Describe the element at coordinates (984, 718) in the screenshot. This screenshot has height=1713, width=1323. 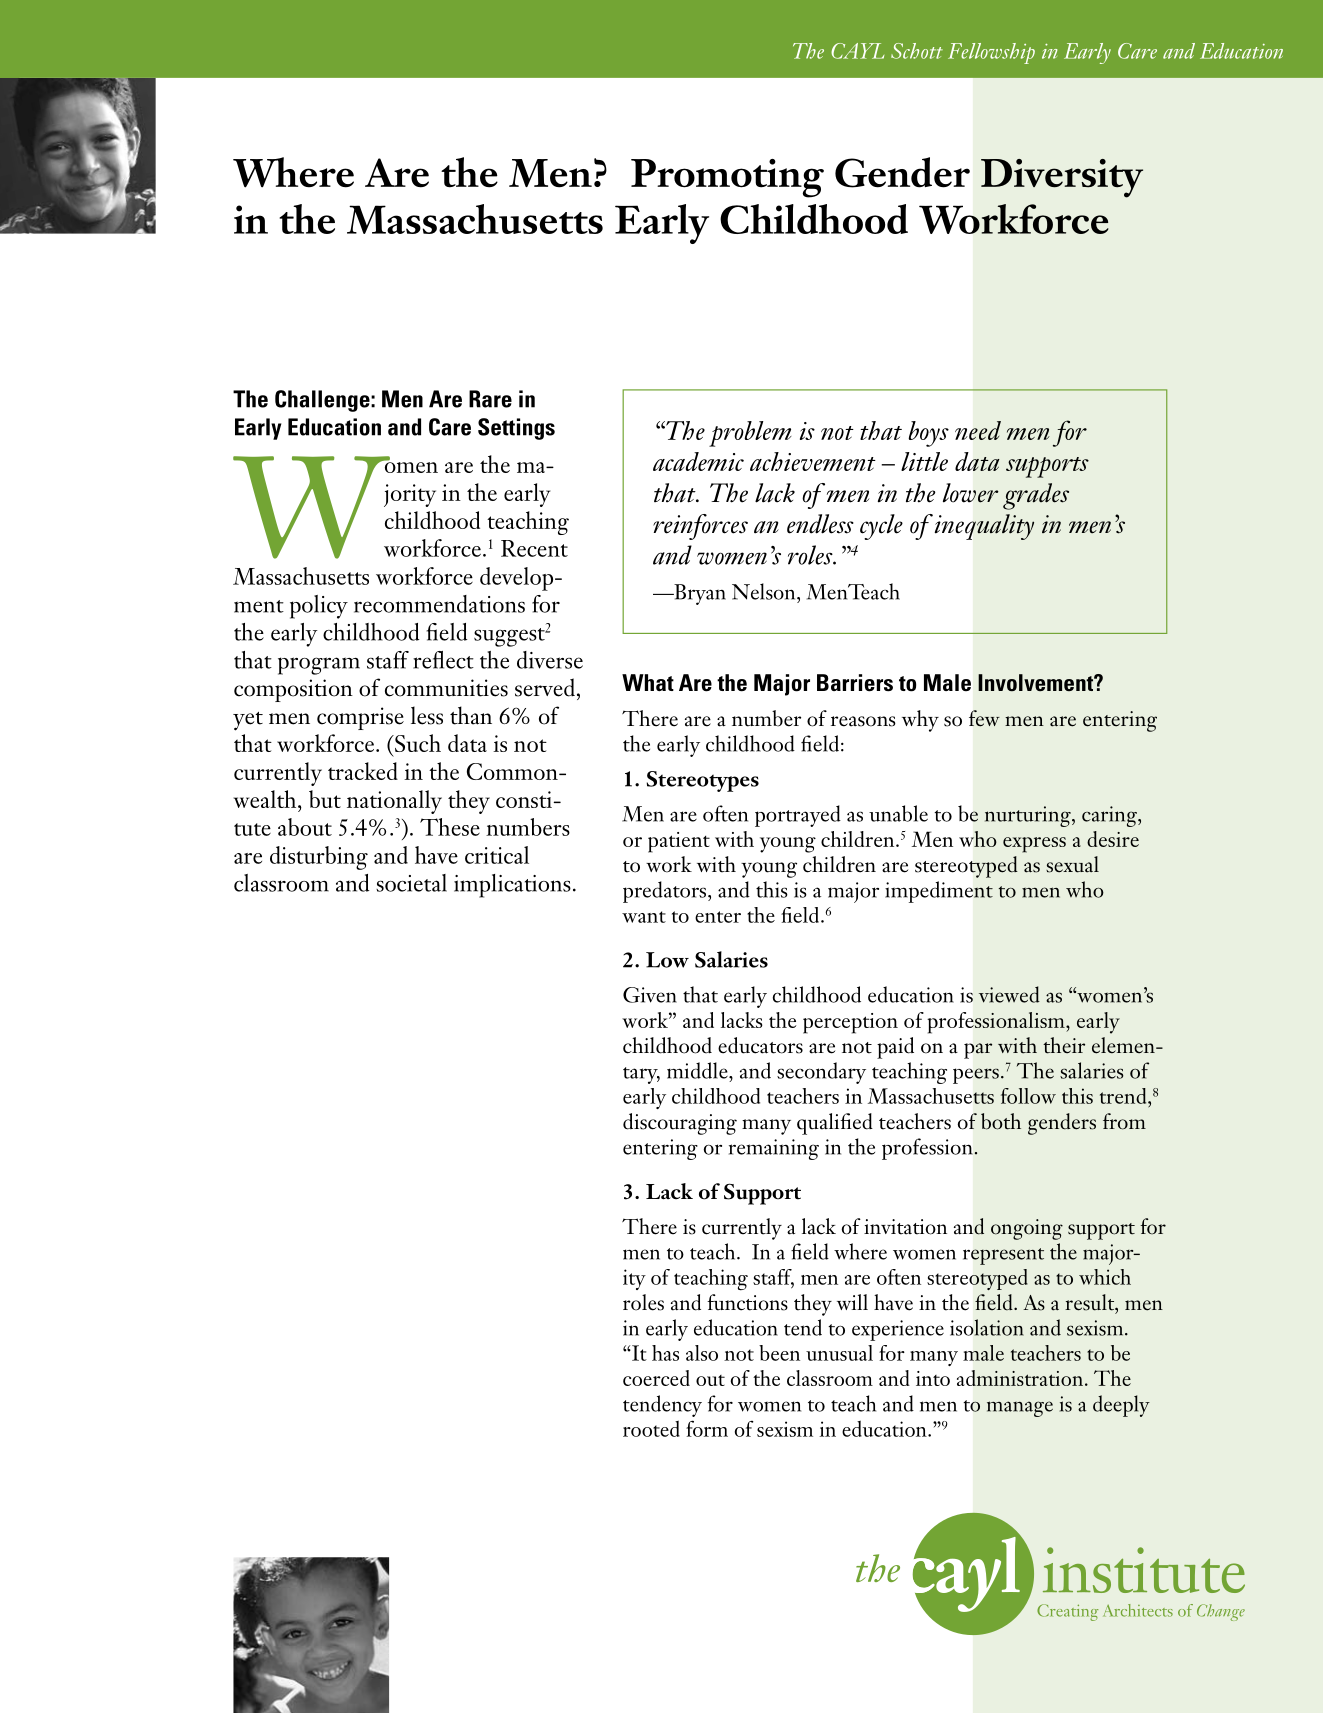
I see `few` at that location.
